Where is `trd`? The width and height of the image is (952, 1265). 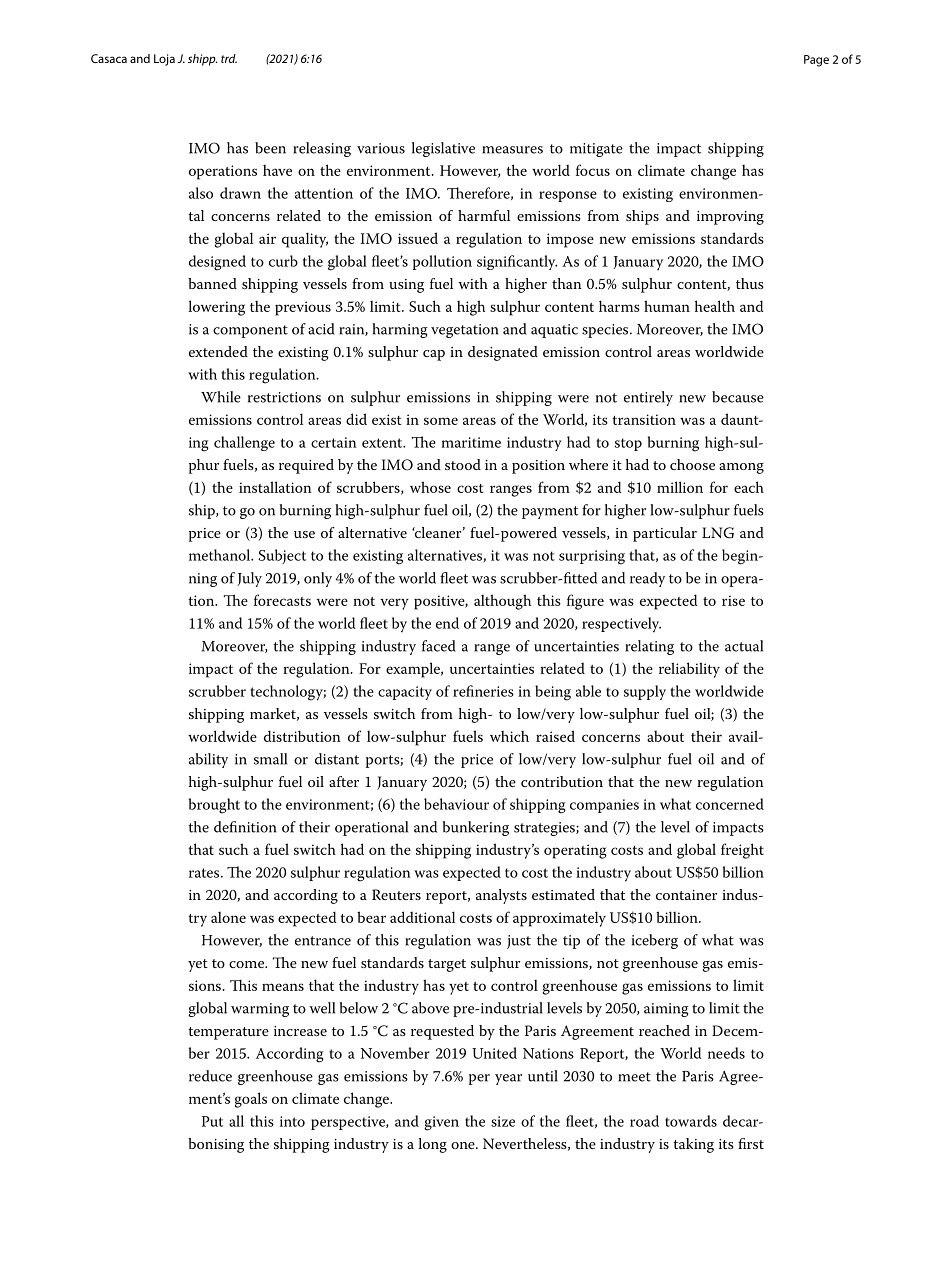
trd is located at coordinates (229, 58).
